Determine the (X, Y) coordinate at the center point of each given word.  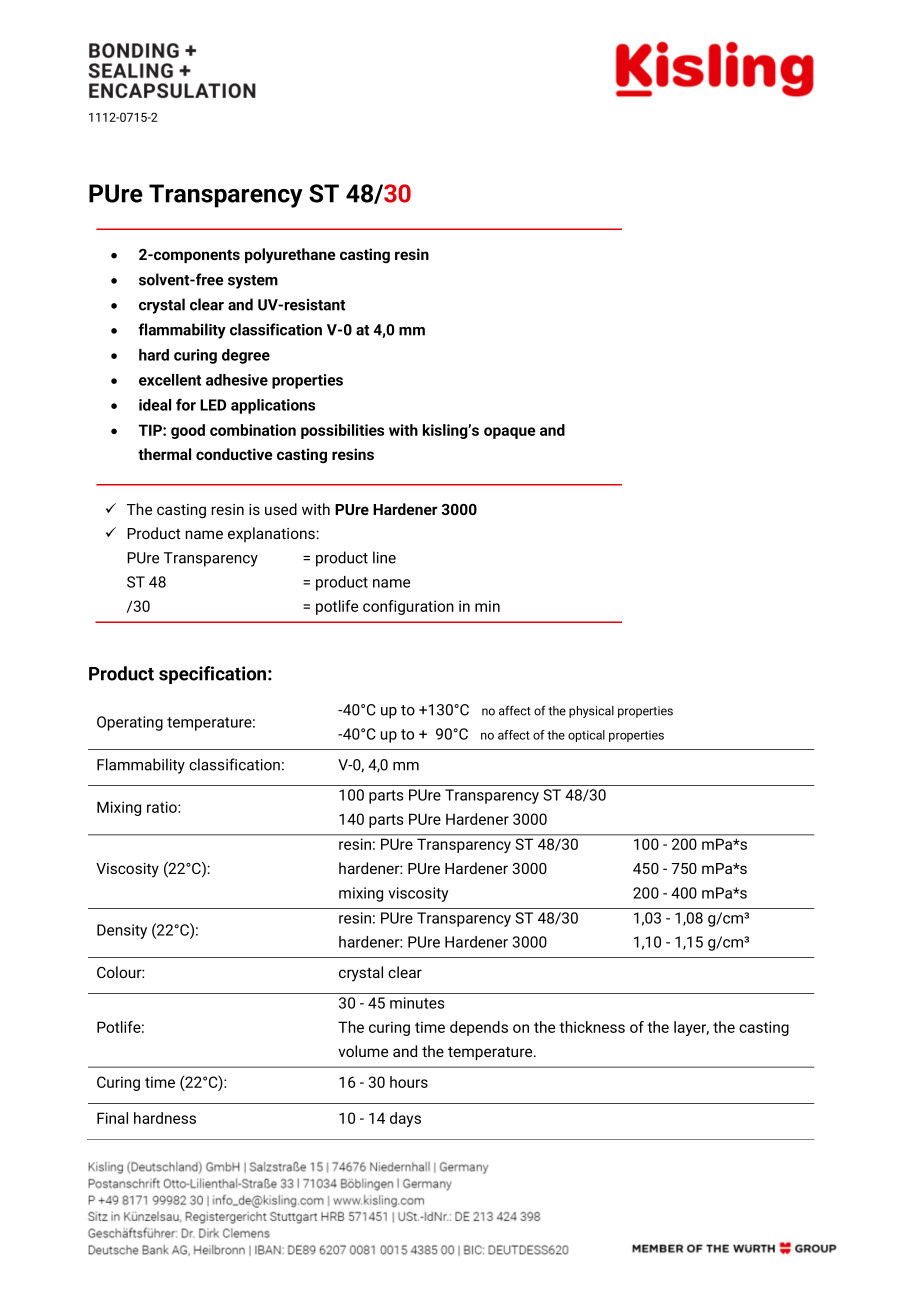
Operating (130, 723)
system (253, 282)
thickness (592, 1027)
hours (409, 1082)
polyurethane (290, 256)
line (384, 557)
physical (591, 712)
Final (112, 1118)
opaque (510, 433)
